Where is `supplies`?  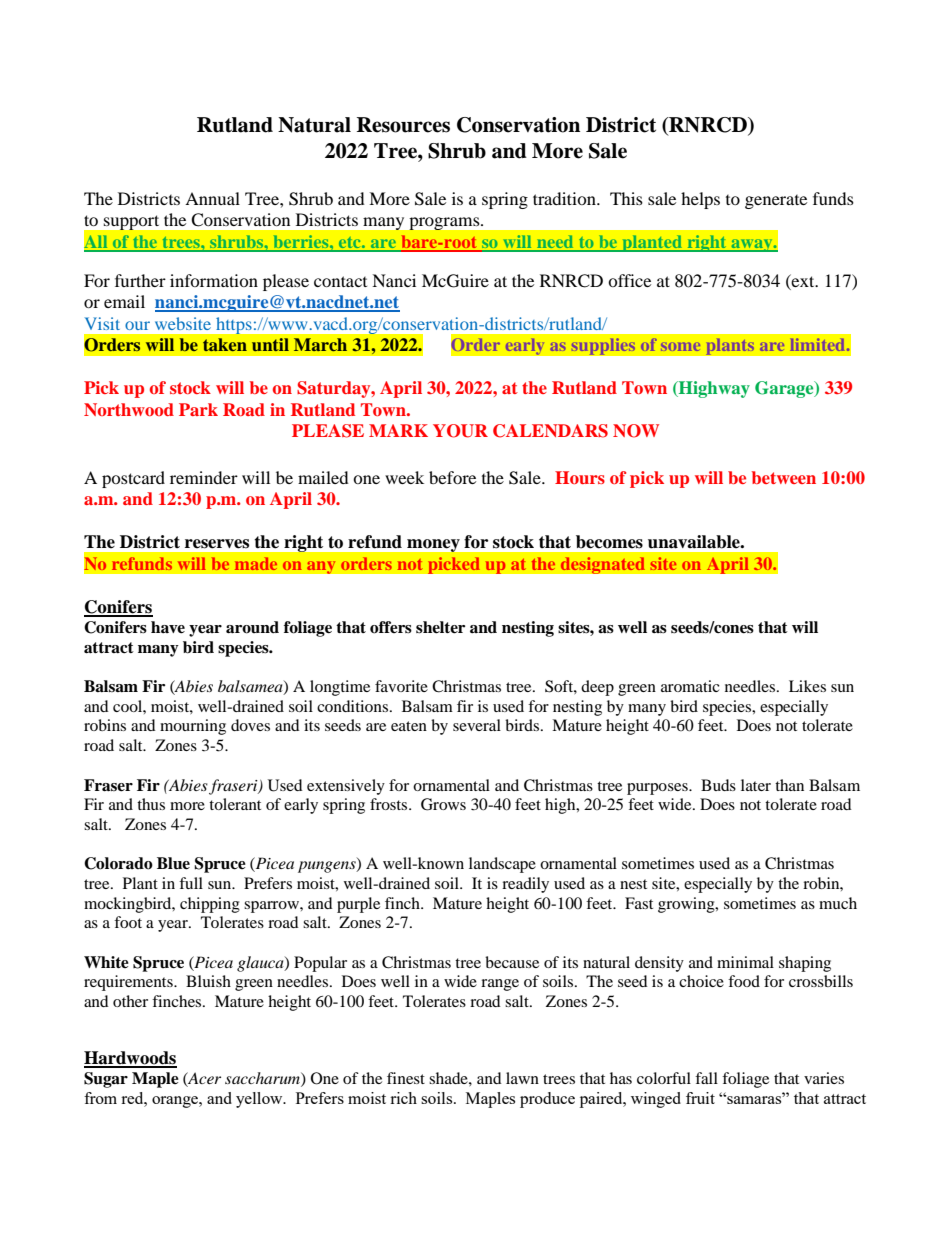
supplies is located at coordinates (603, 346).
